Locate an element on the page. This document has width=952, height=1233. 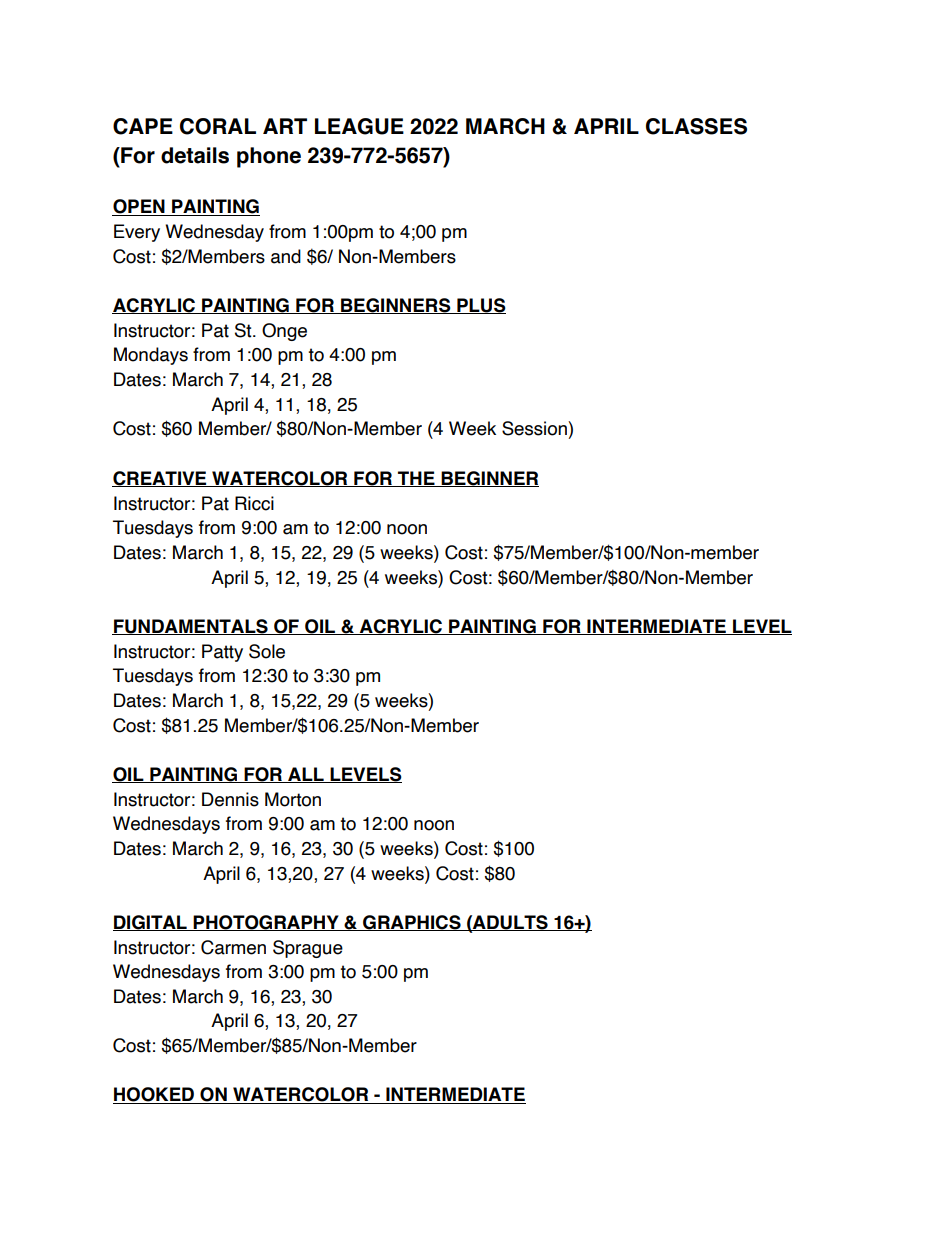
Sprague is located at coordinates (308, 949).
